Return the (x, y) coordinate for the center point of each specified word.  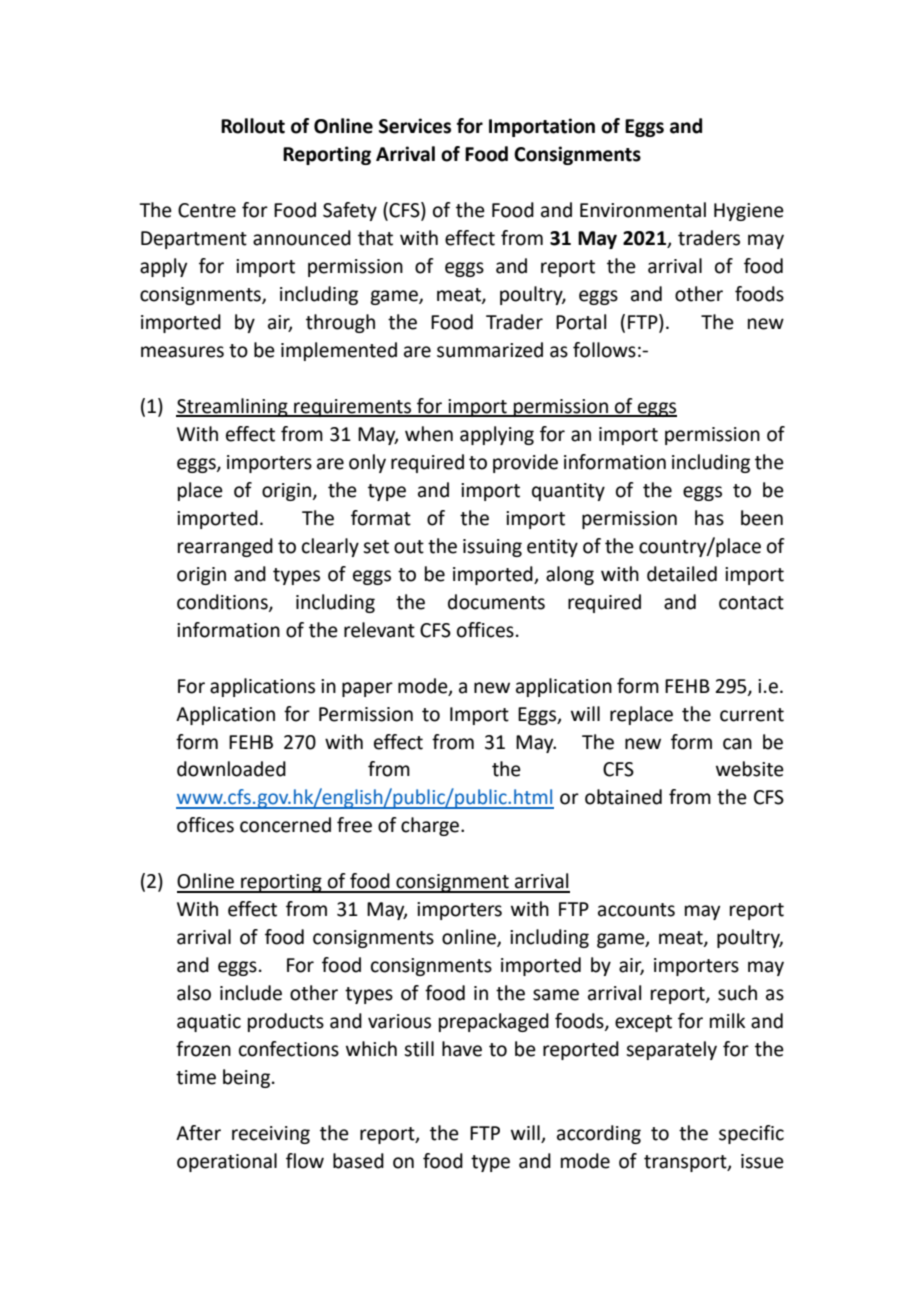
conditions (223, 602)
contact (751, 603)
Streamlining (233, 407)
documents (496, 602)
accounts (636, 910)
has (709, 518)
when (429, 434)
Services (415, 126)
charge (430, 826)
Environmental (643, 210)
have (462, 1049)
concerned (285, 825)
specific (751, 1134)
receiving (271, 1135)
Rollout (253, 126)
